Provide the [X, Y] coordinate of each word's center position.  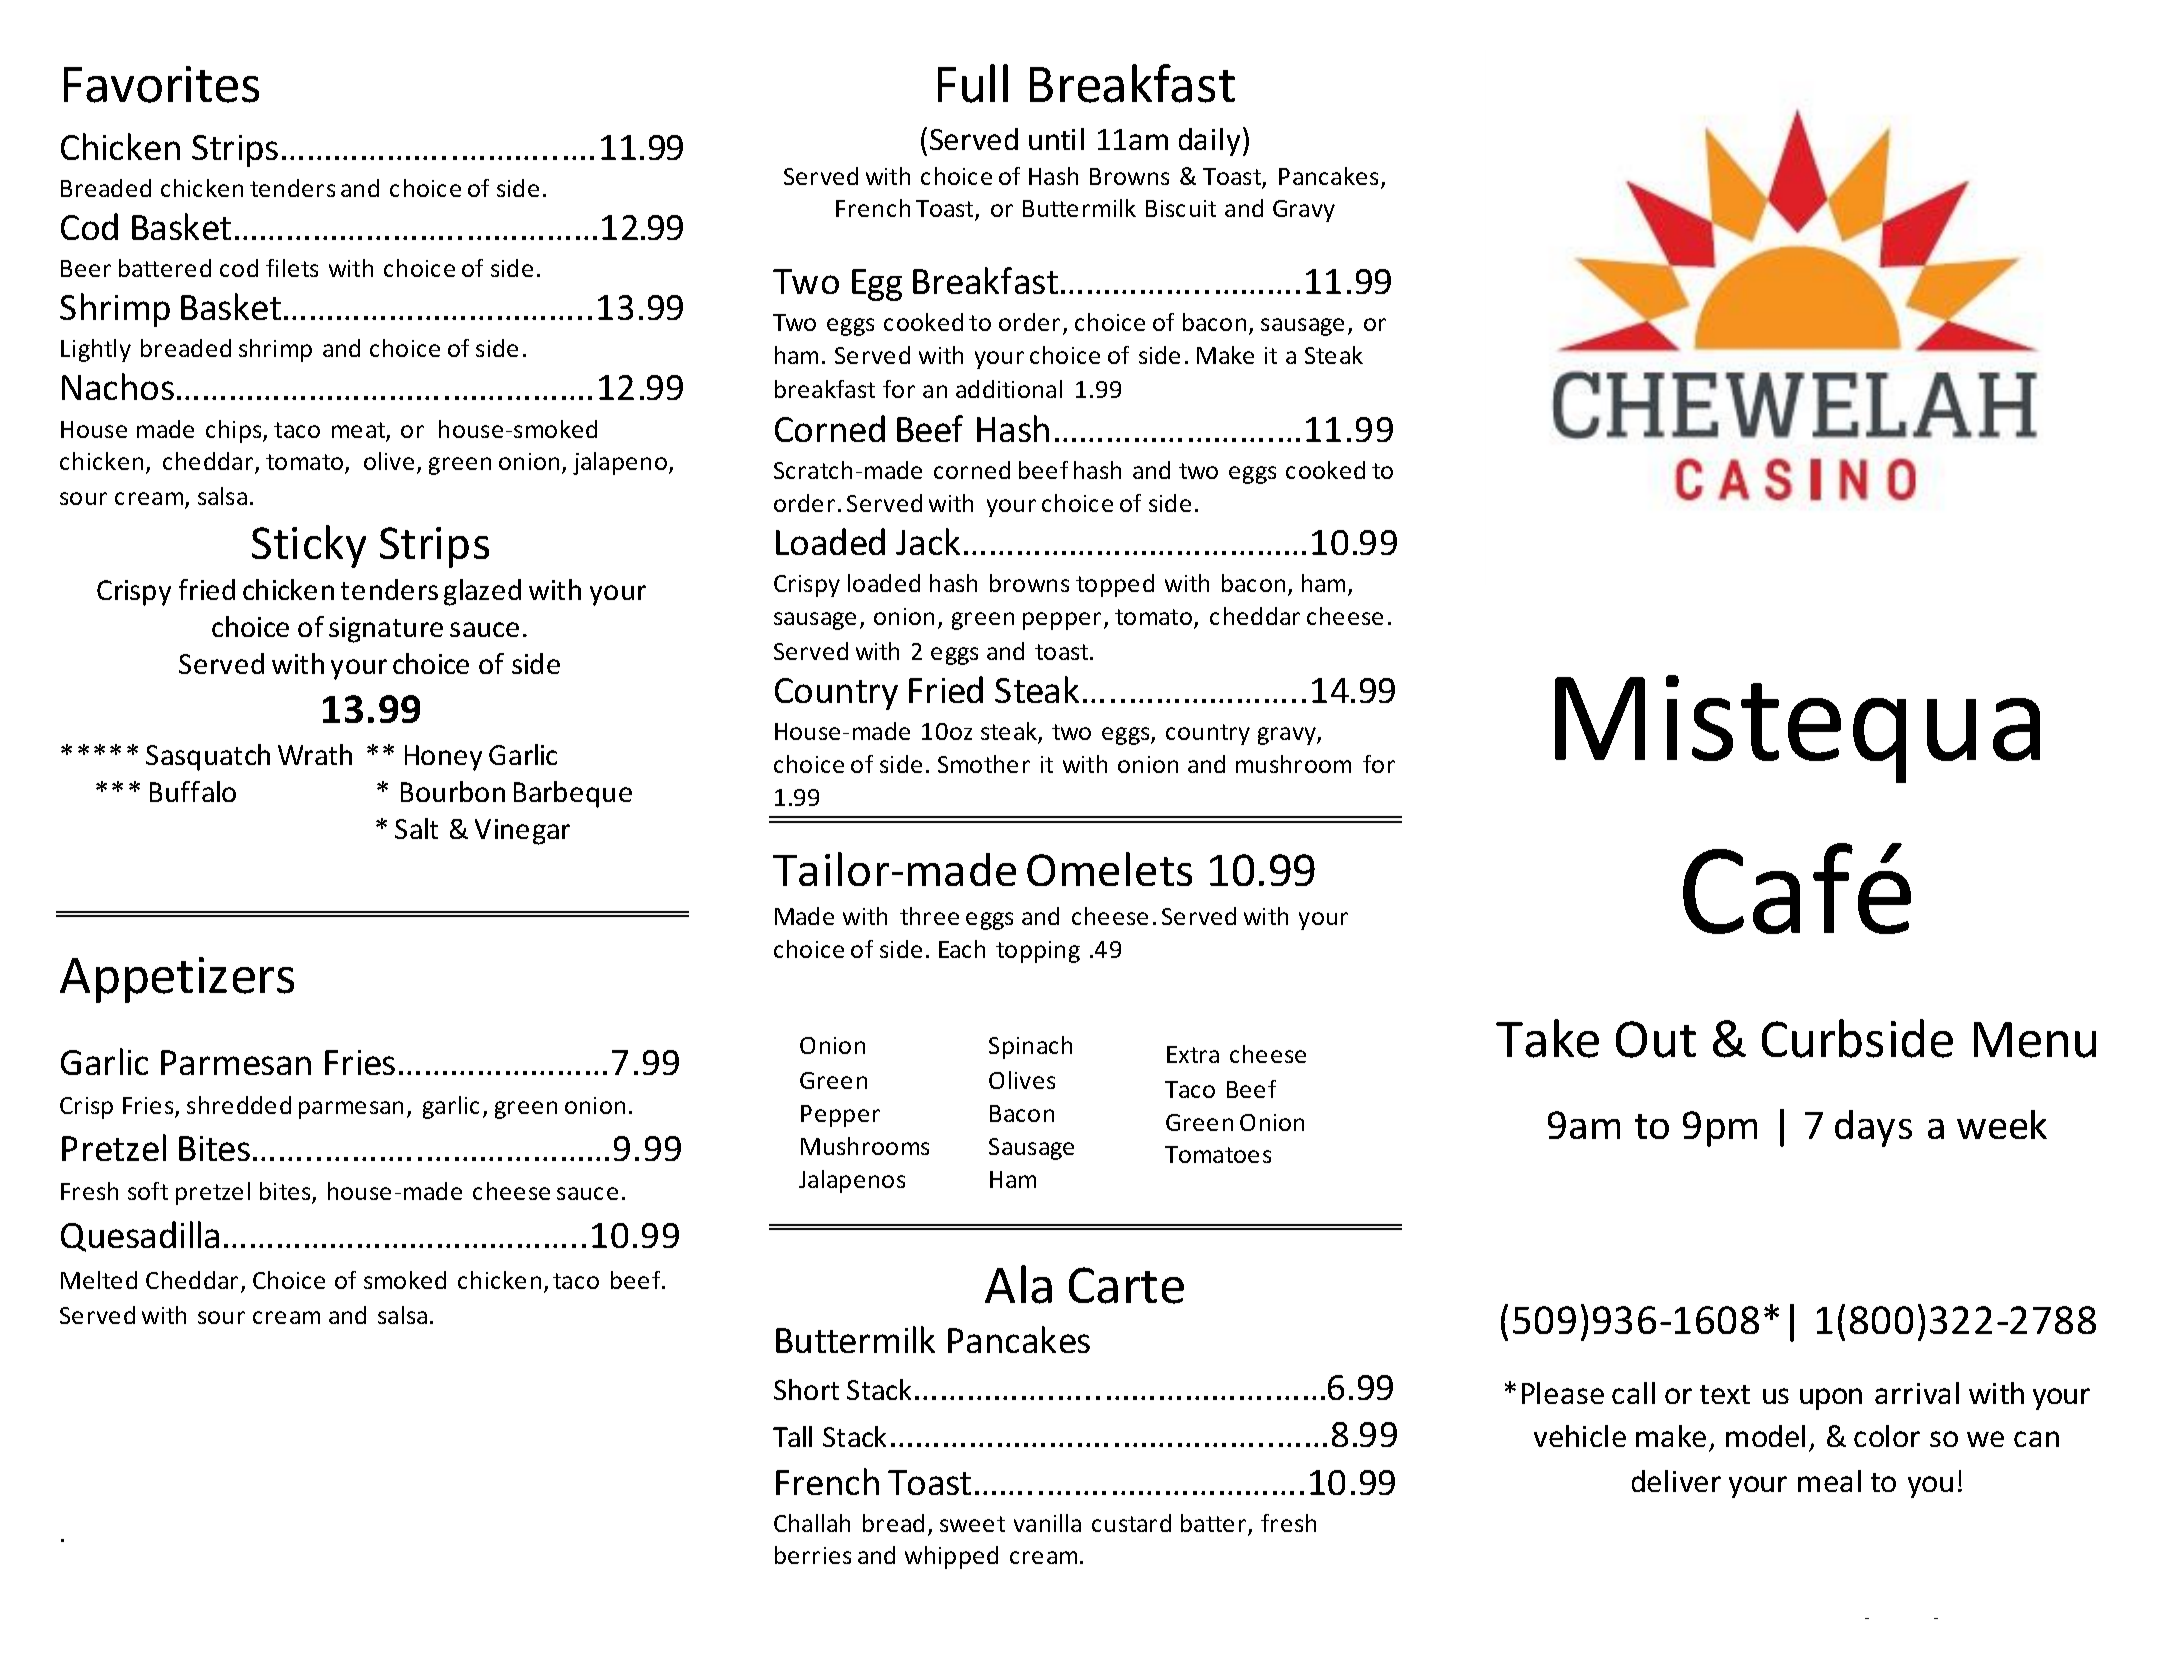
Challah [812, 1523]
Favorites [161, 84]
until [1056, 139]
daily [1211, 141]
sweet [972, 1524]
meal [1829, 1481]
